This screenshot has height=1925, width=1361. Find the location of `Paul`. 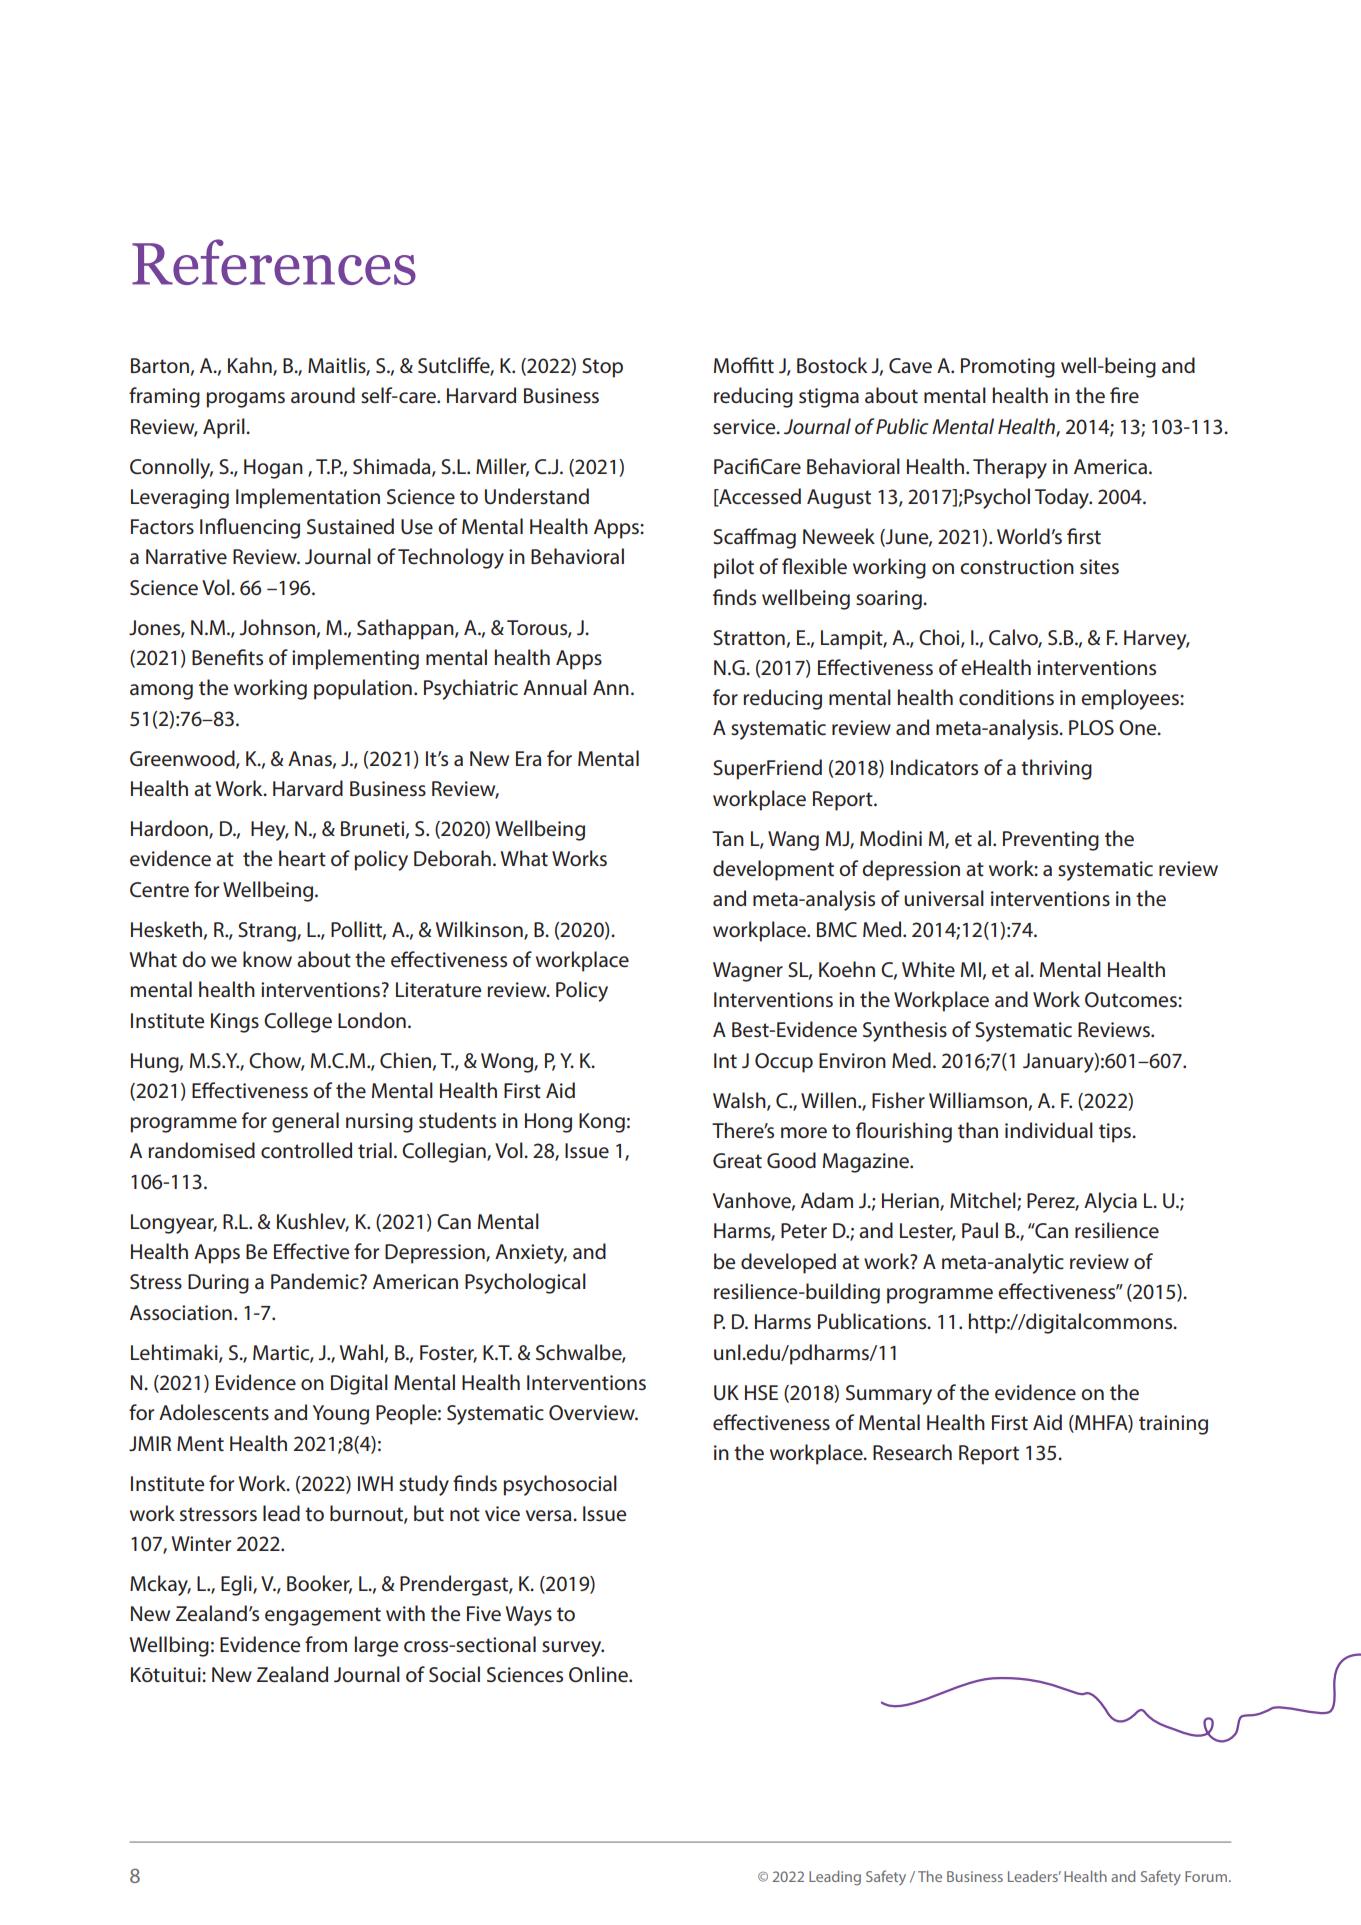

Paul is located at coordinates (980, 1230).
